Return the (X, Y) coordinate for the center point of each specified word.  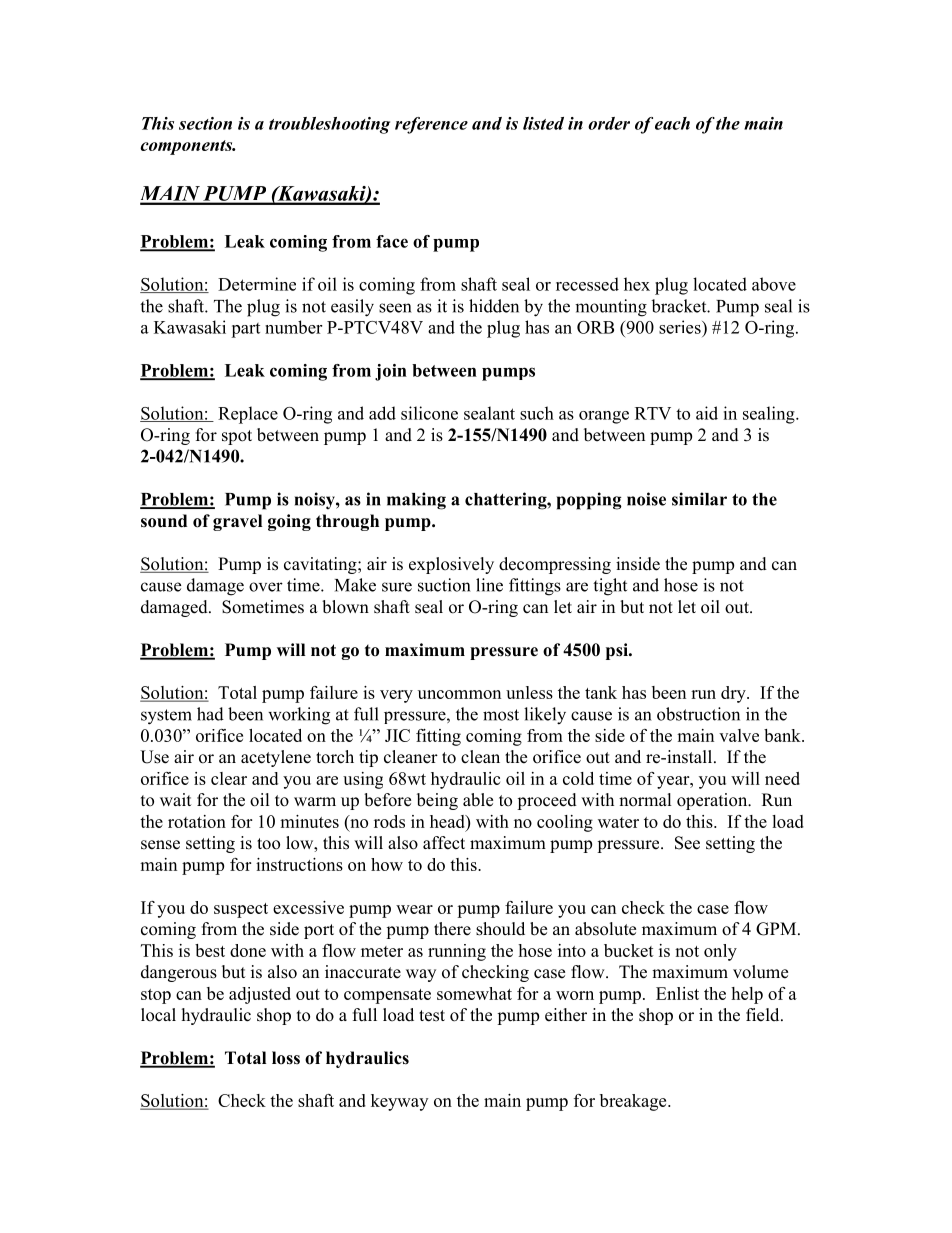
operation (713, 801)
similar (699, 499)
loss (286, 1058)
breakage (634, 1102)
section (205, 123)
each (672, 123)
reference (431, 125)
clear (229, 778)
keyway (399, 1102)
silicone (429, 413)
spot (237, 437)
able (478, 800)
